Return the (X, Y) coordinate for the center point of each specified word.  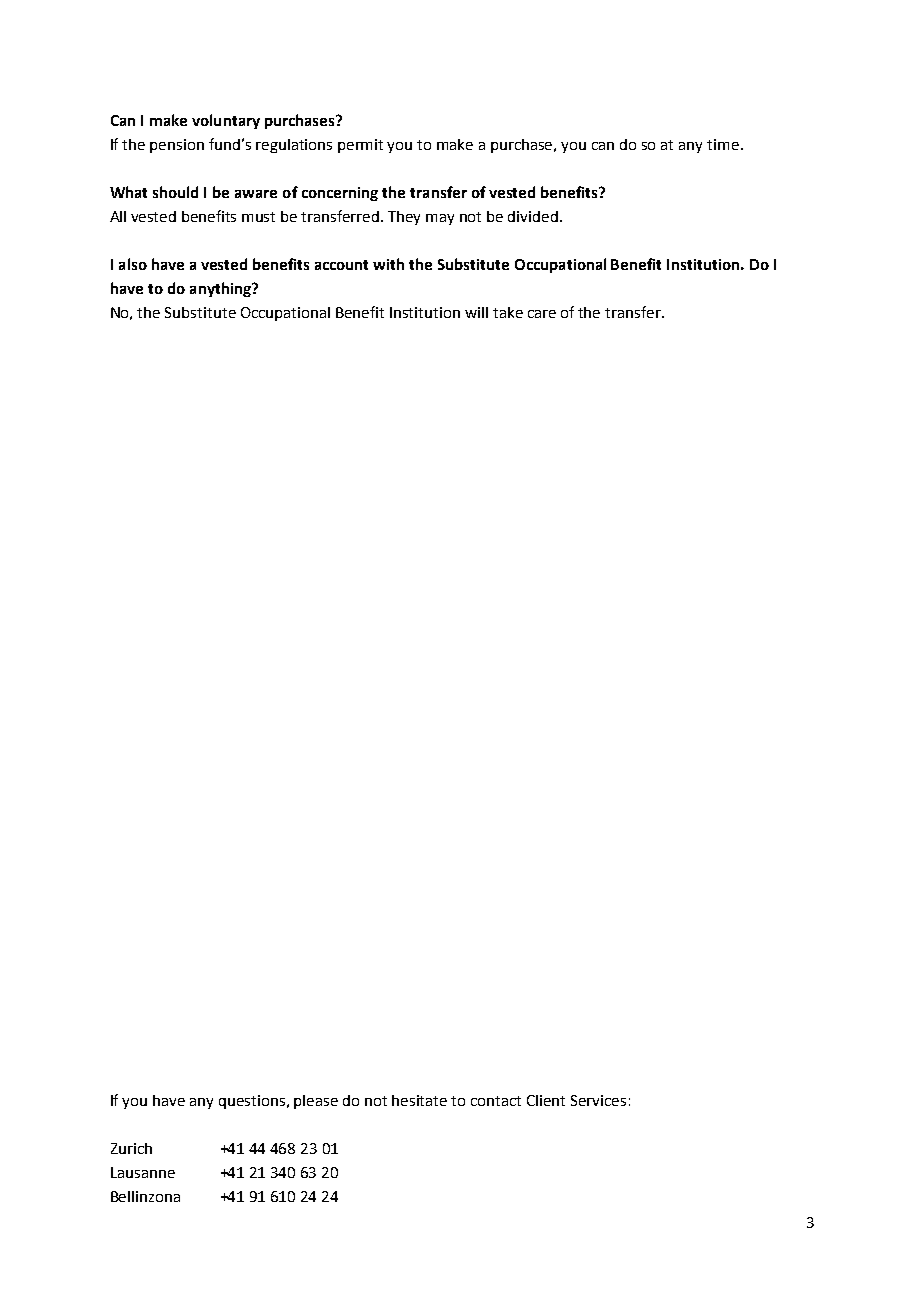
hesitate (419, 1100)
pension (177, 146)
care (542, 314)
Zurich (131, 1148)
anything (222, 289)
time (723, 144)
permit (360, 146)
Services (598, 1100)
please (316, 1102)
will (476, 312)
